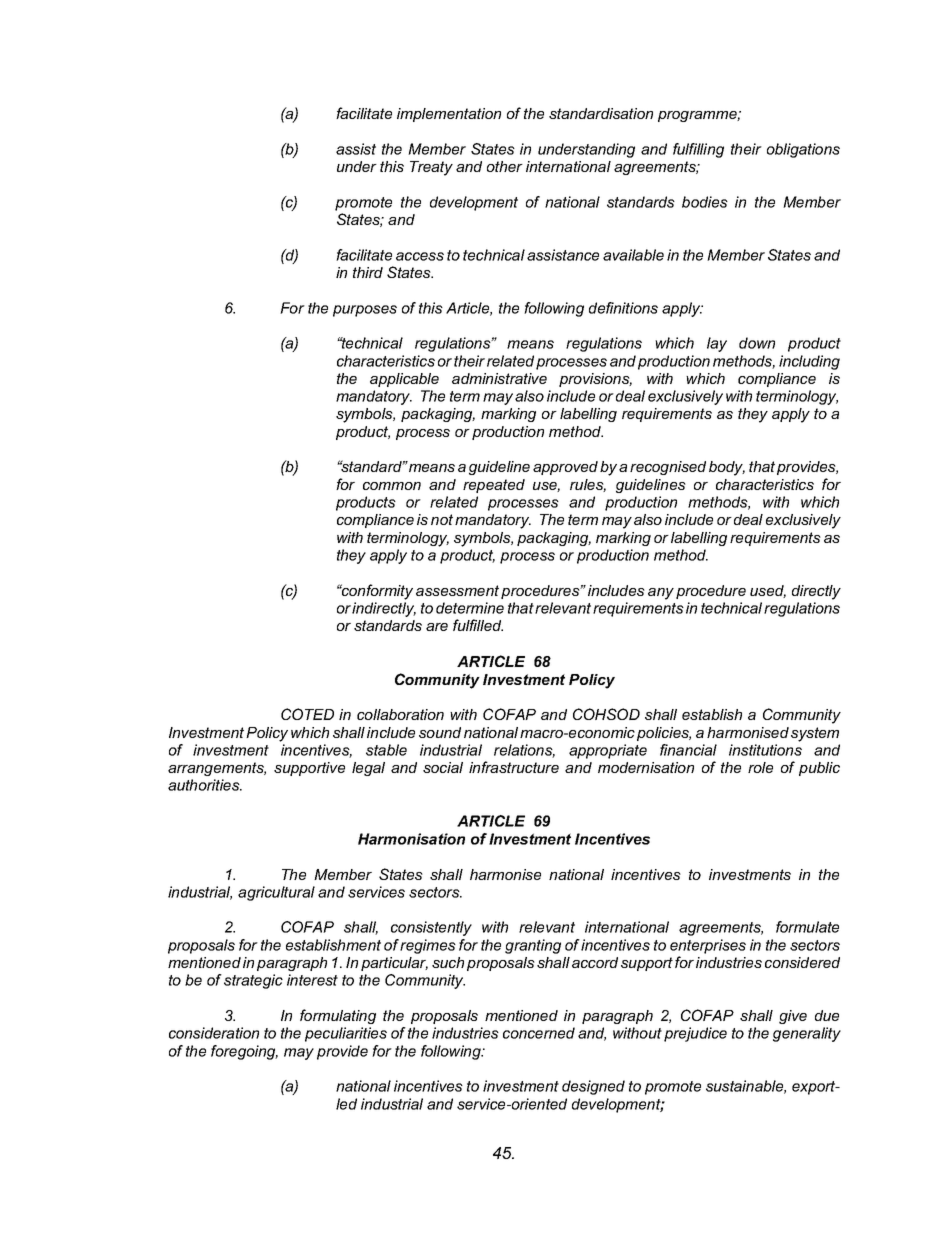  I want to click on other, so click(505, 166).
